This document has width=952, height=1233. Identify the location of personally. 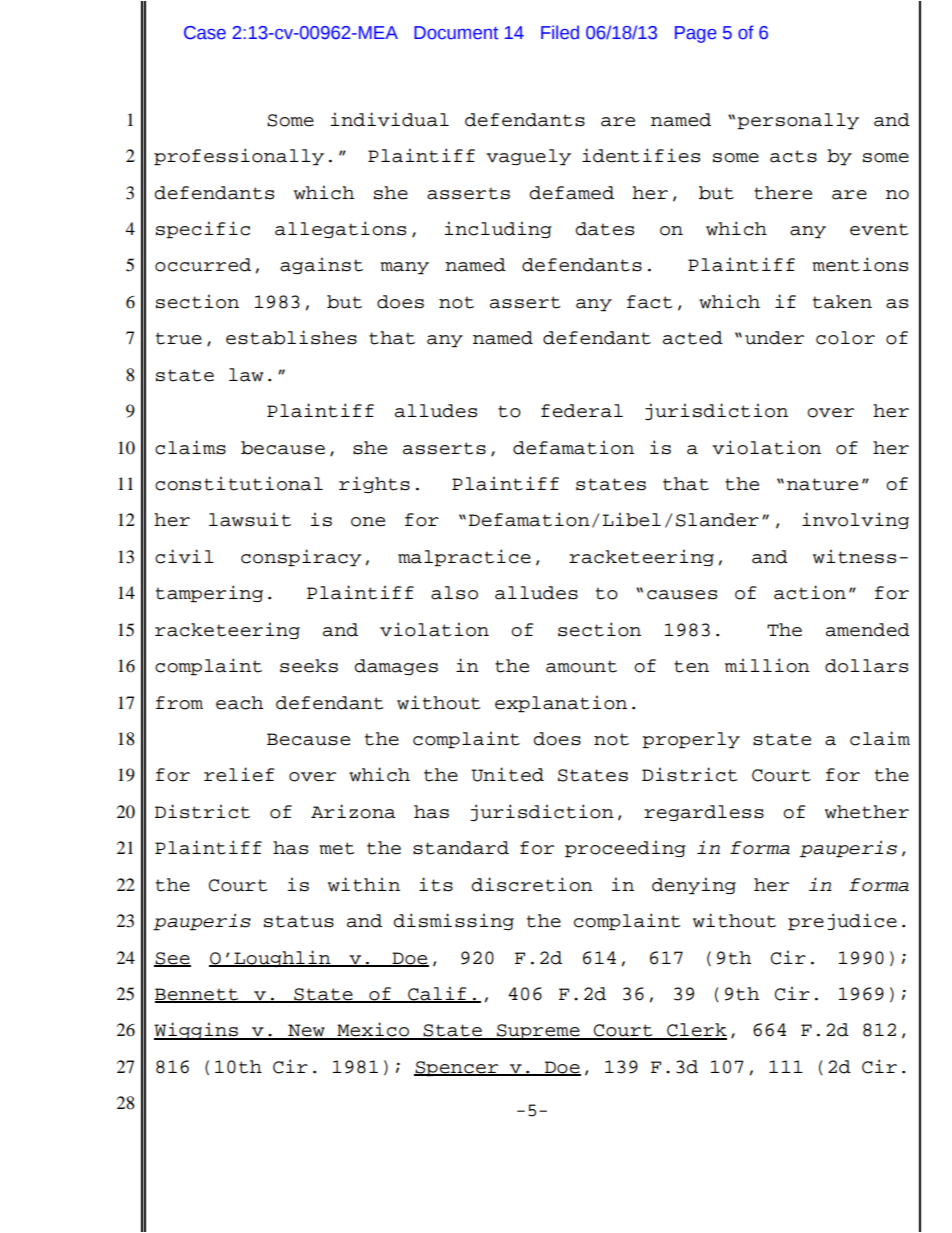
(798, 121).
